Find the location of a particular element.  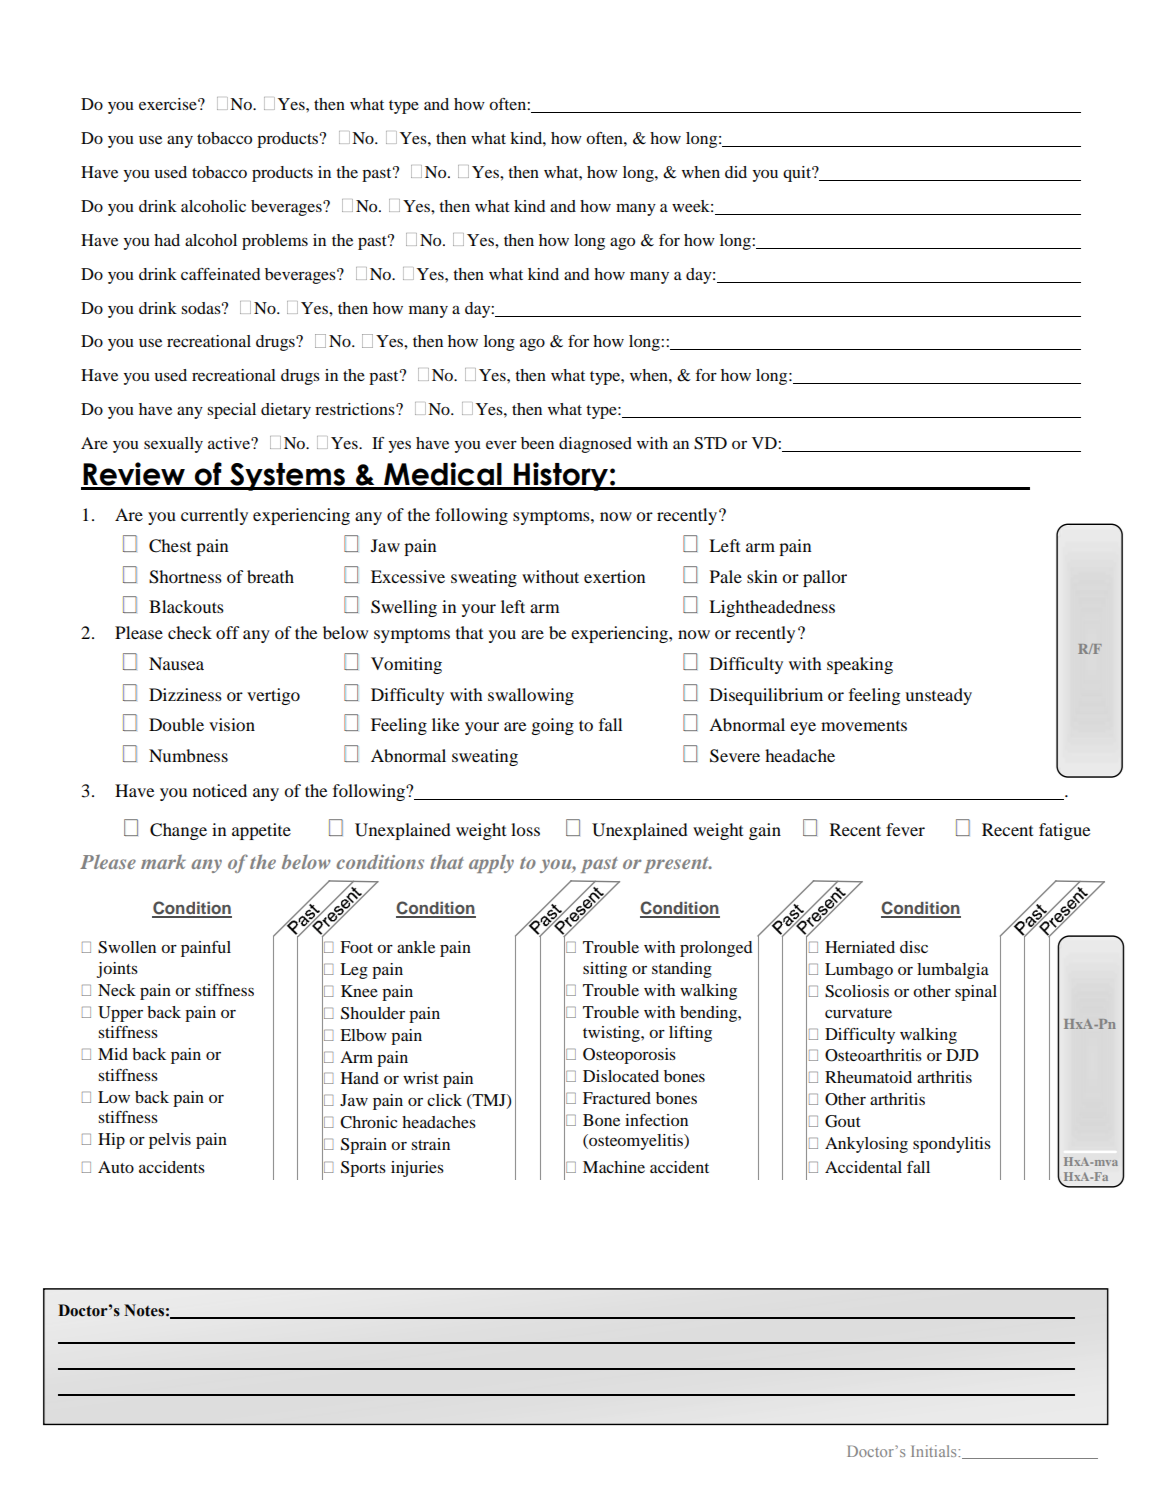

problems is located at coordinates (275, 242).
